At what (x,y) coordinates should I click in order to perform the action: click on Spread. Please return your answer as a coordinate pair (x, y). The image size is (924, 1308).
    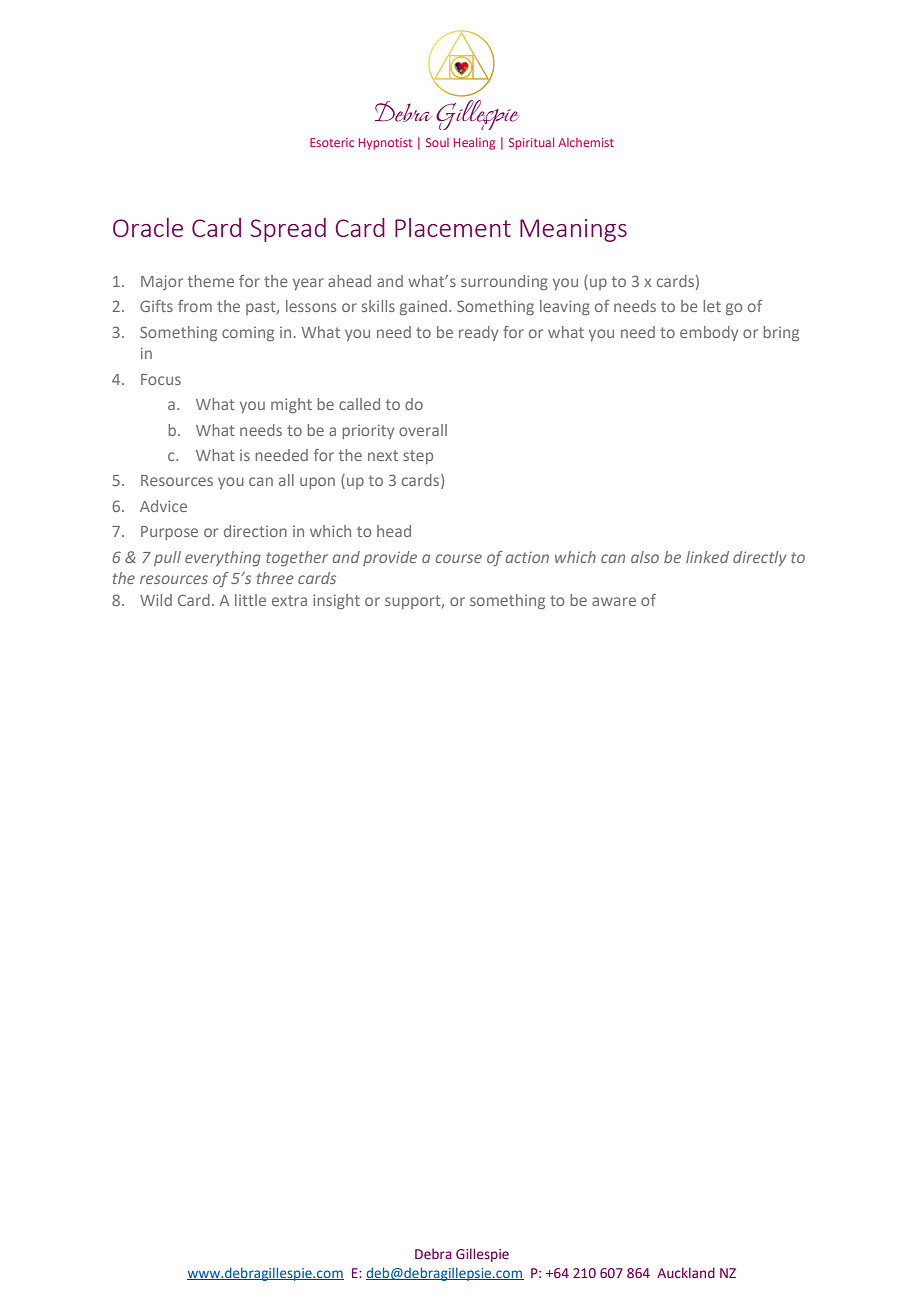
    Looking at the image, I should click on (288, 230).
